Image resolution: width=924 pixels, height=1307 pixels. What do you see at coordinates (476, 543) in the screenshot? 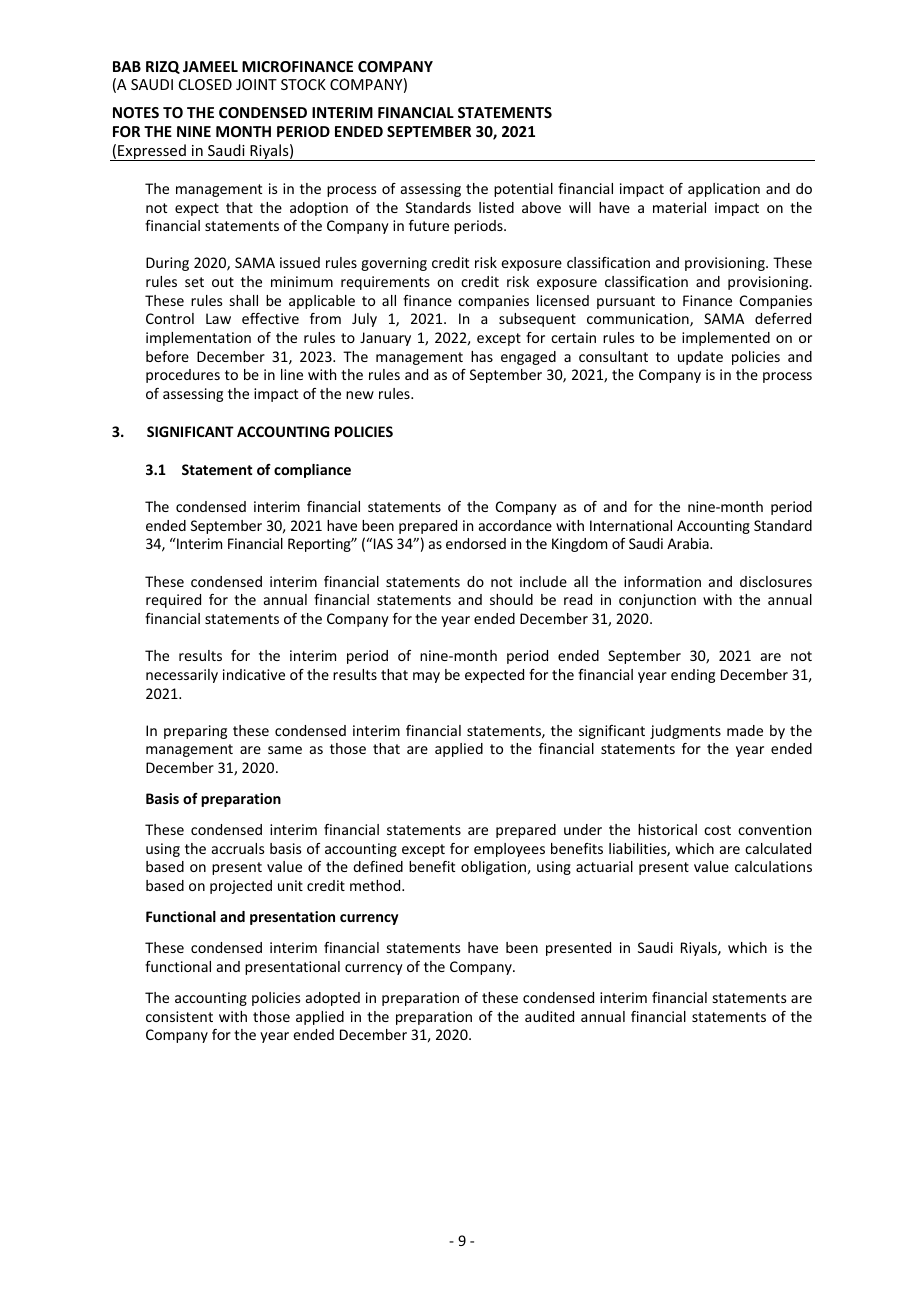
I see `endorsed` at bounding box center [476, 543].
